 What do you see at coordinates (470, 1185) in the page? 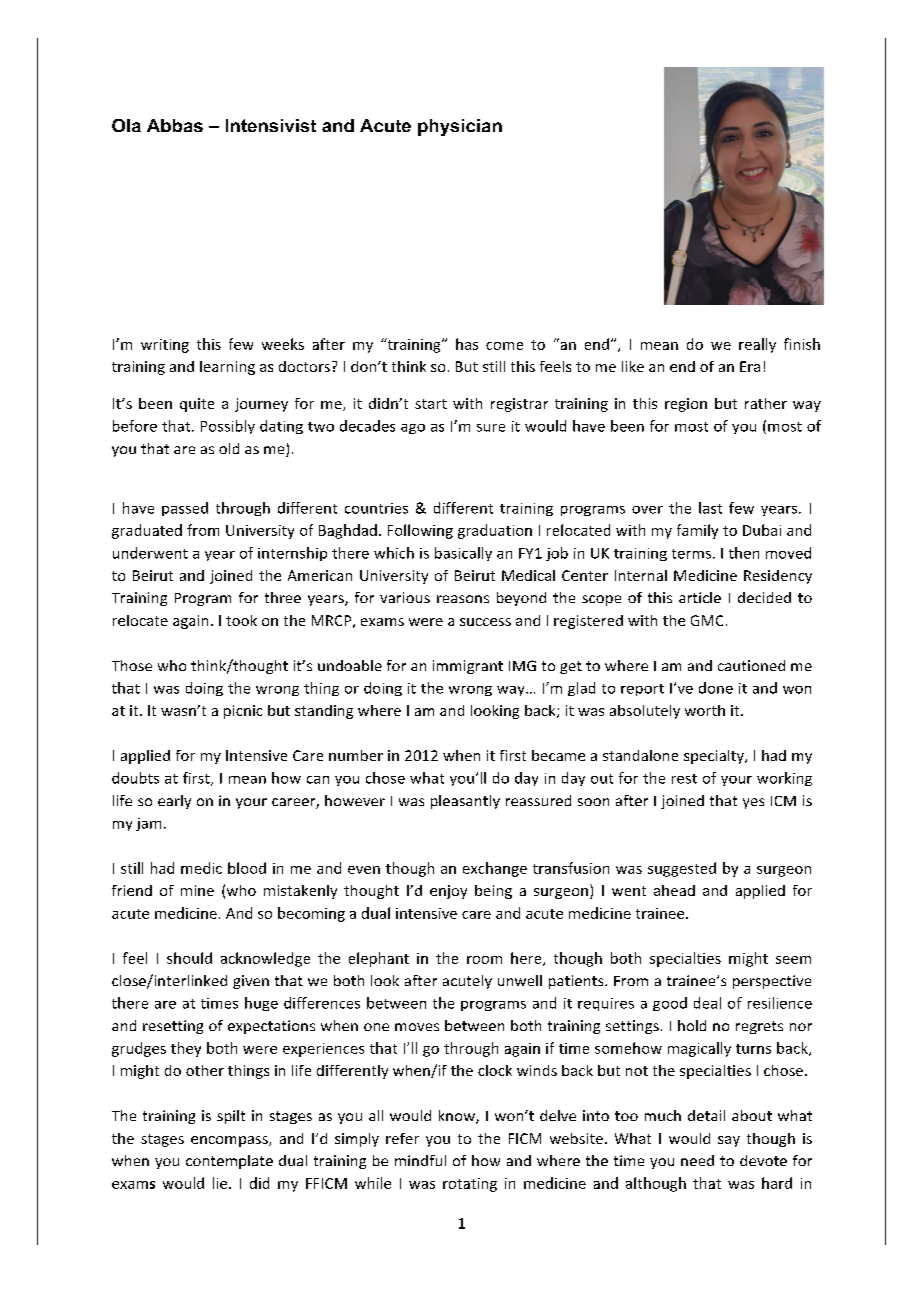
I see `rotating` at bounding box center [470, 1185].
